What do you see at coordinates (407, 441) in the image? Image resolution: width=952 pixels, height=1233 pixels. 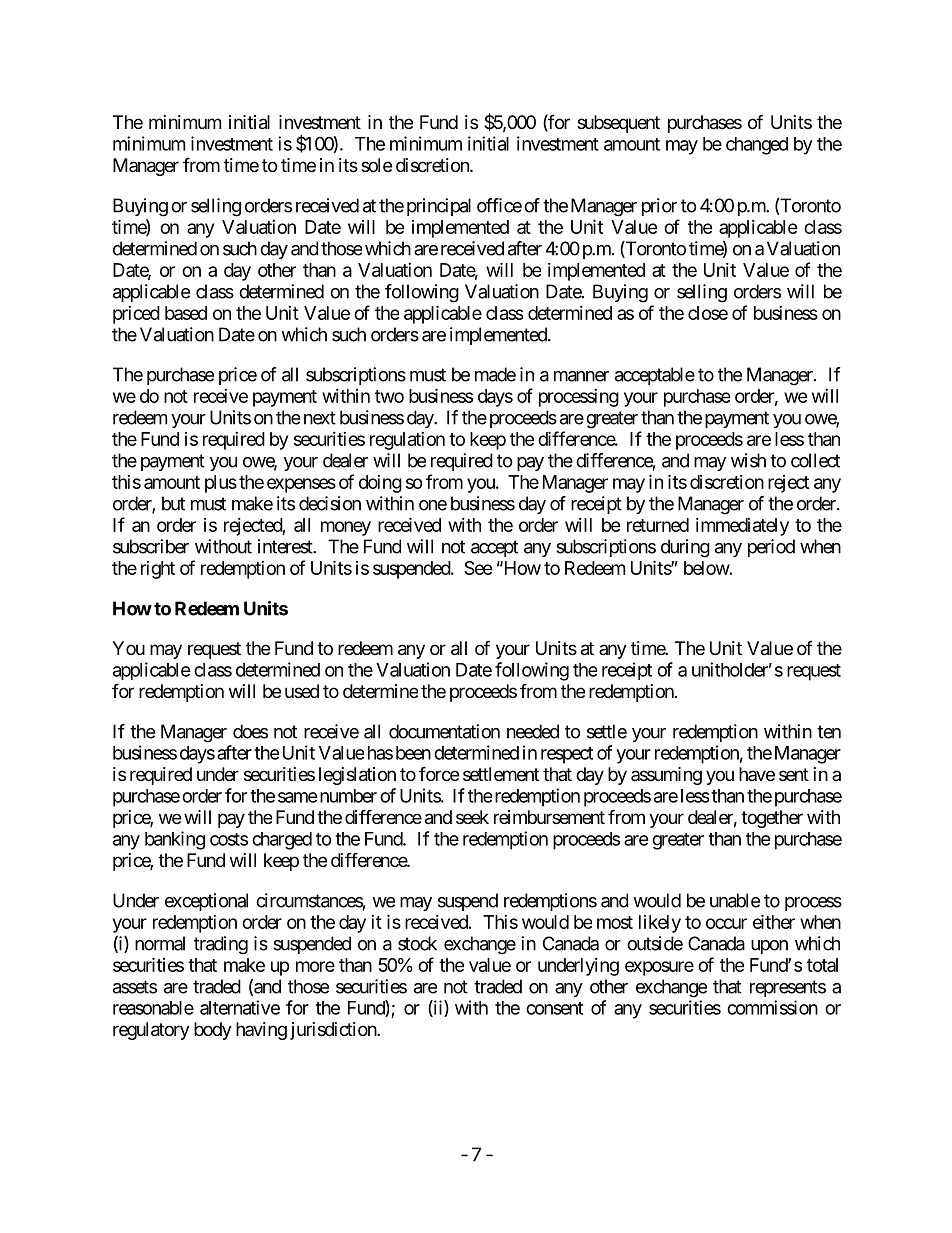 I see `regulation` at bounding box center [407, 441].
